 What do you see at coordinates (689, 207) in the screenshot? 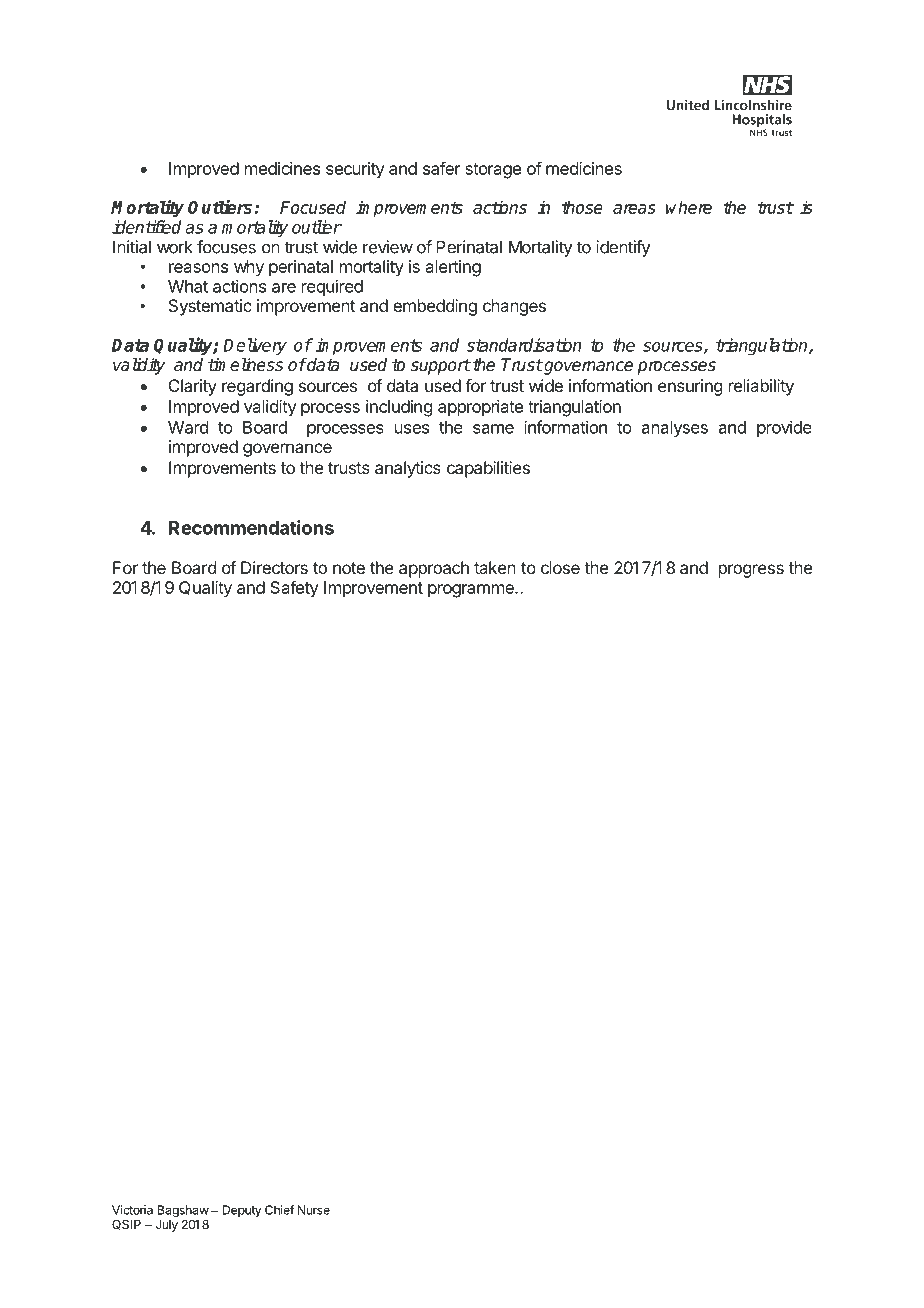
I see `where` at bounding box center [689, 207].
